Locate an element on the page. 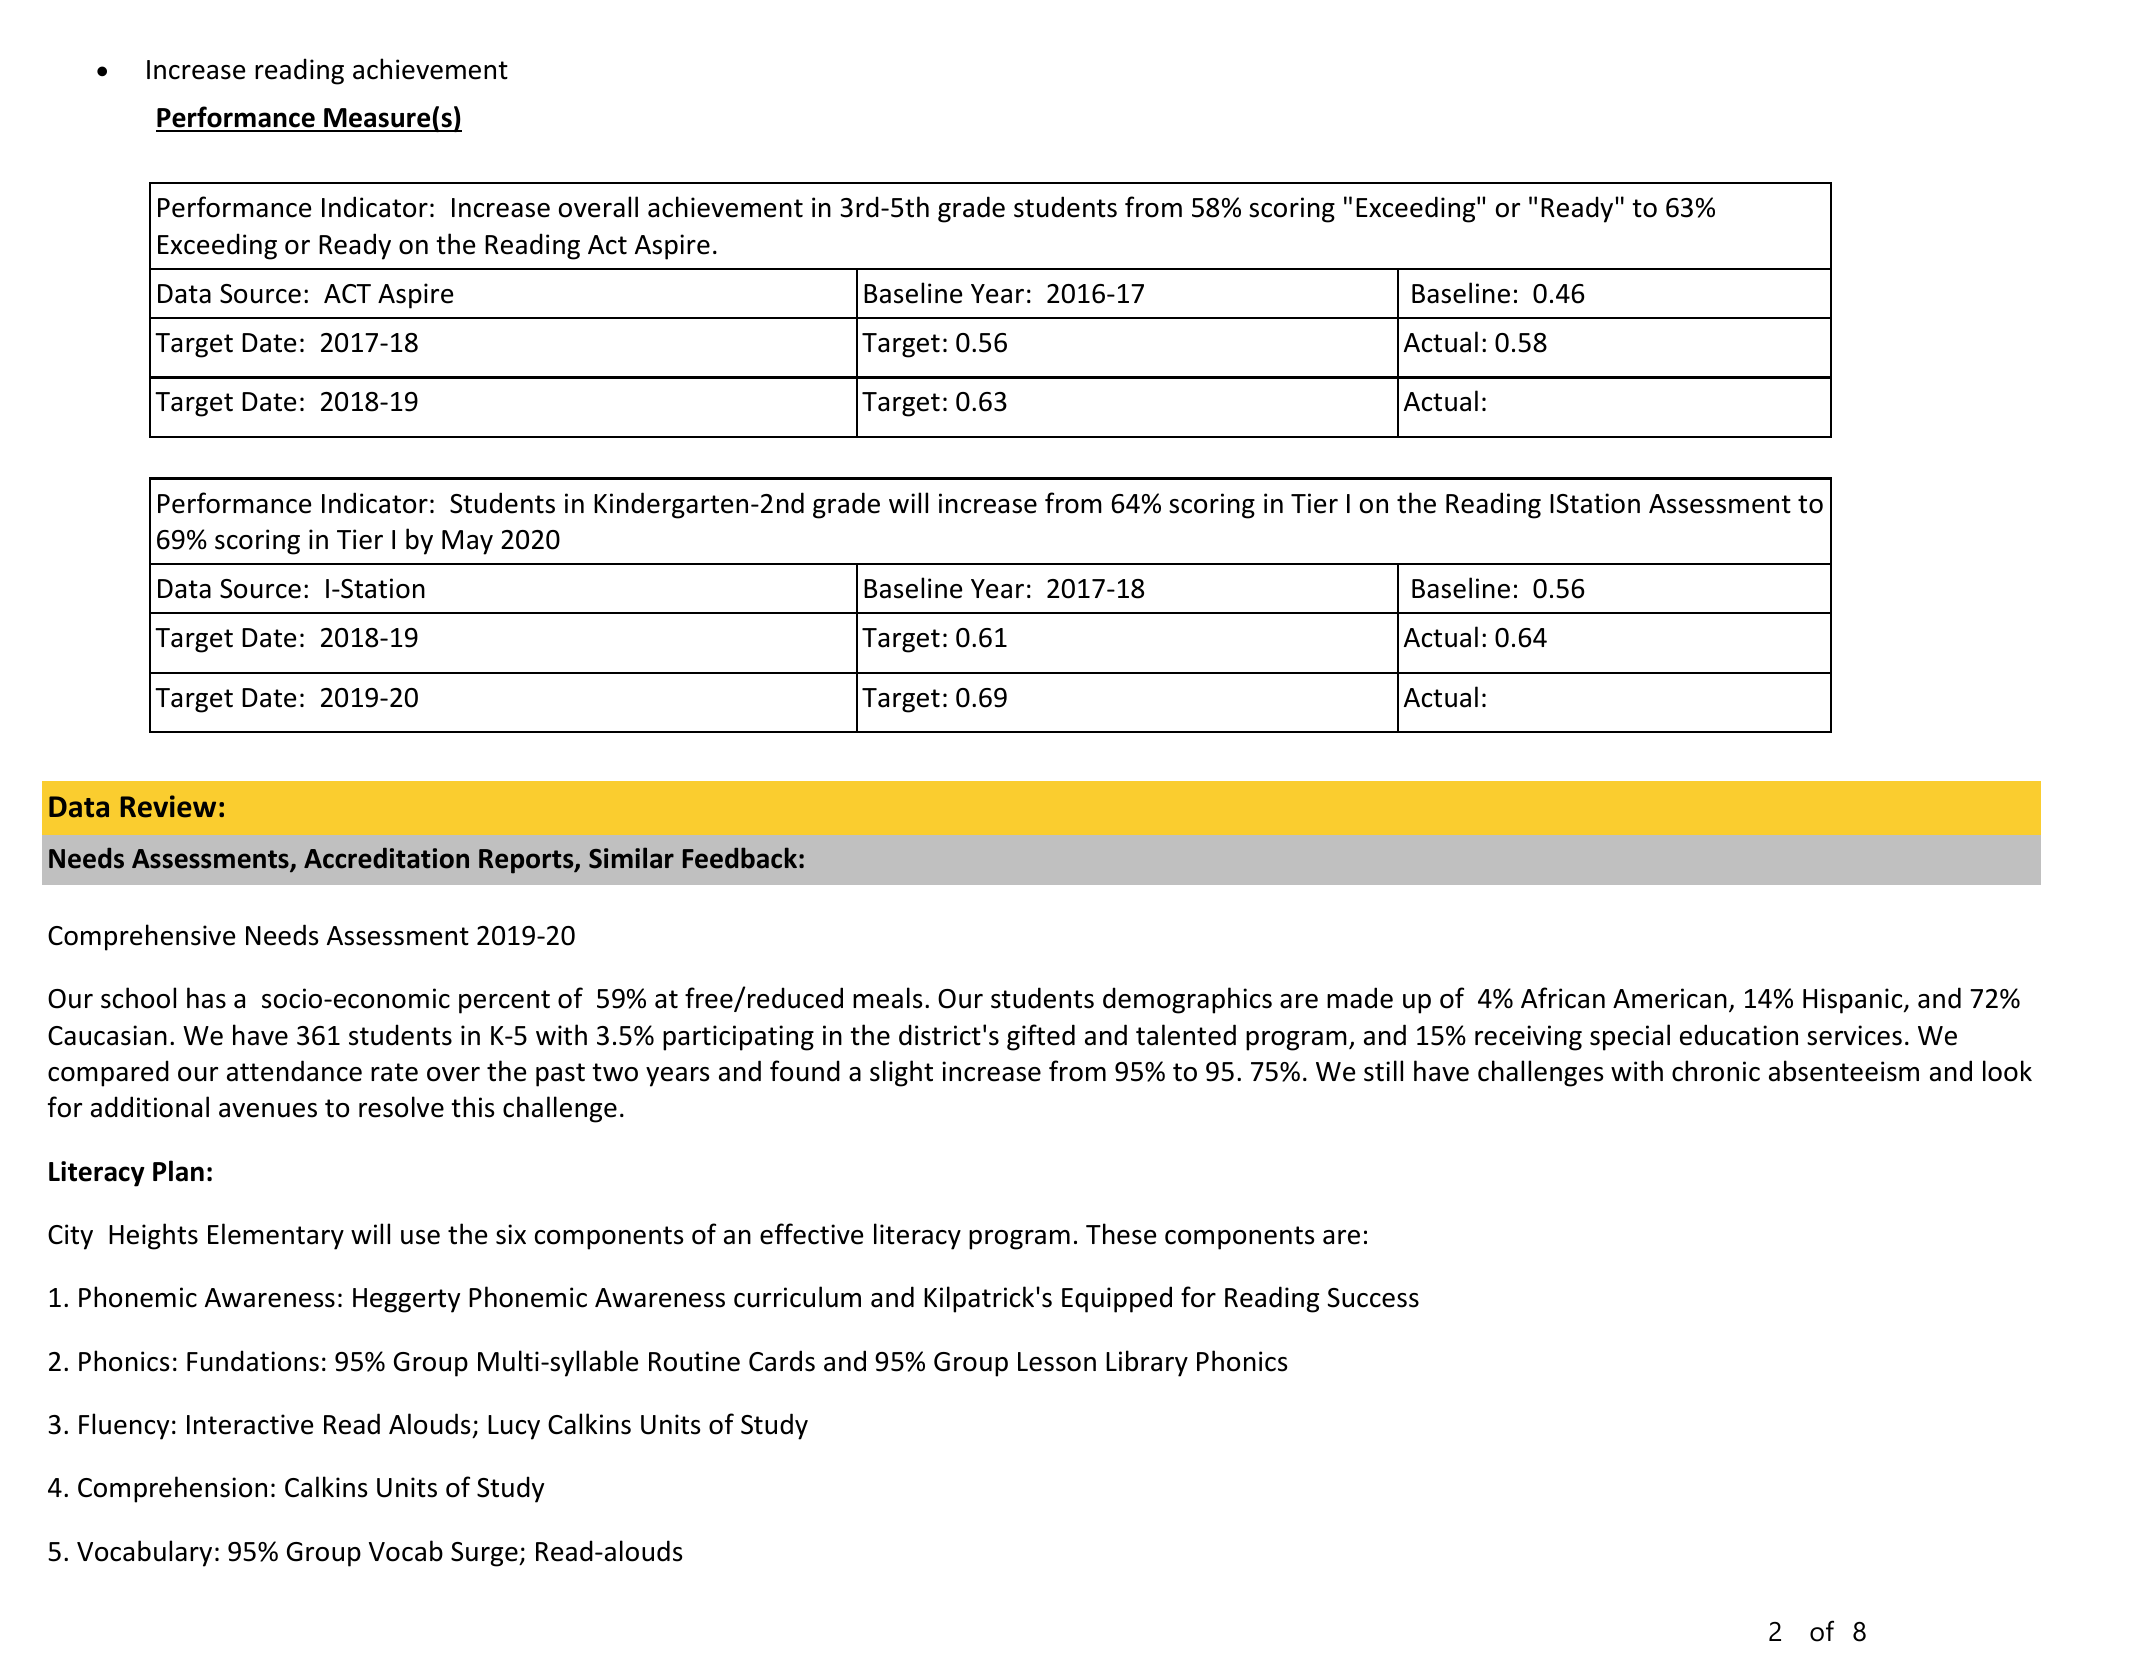  Comprehension is located at coordinates (172, 1489).
